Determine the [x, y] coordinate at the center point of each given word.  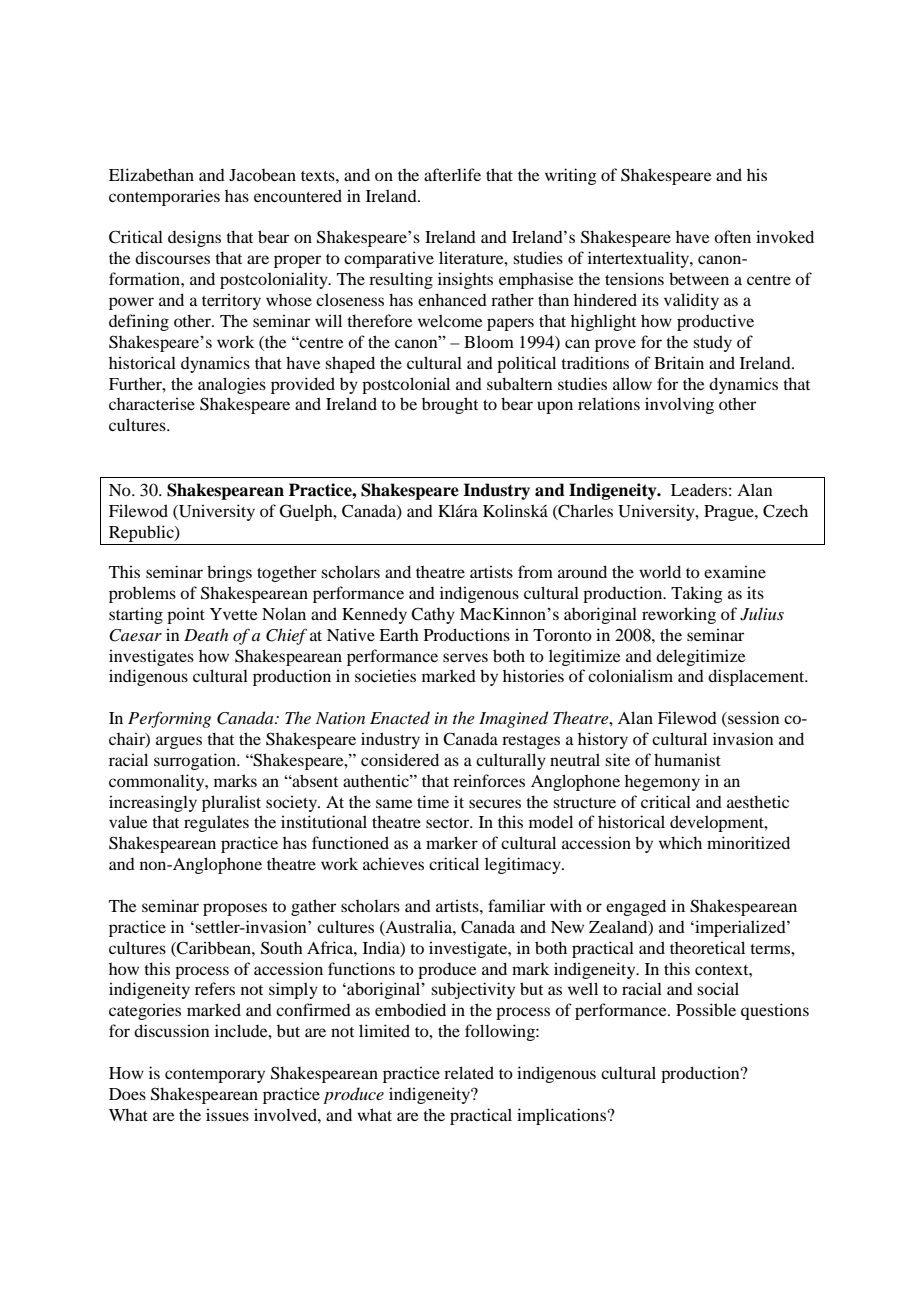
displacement [757, 677]
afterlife [452, 174]
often [732, 236]
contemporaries [164, 197]
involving [679, 405]
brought [450, 405]
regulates [216, 823]
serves [465, 657]
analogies [232, 385]
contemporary [215, 1076]
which [680, 842]
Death [206, 634]
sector [449, 823]
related [469, 1072]
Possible [706, 1009]
